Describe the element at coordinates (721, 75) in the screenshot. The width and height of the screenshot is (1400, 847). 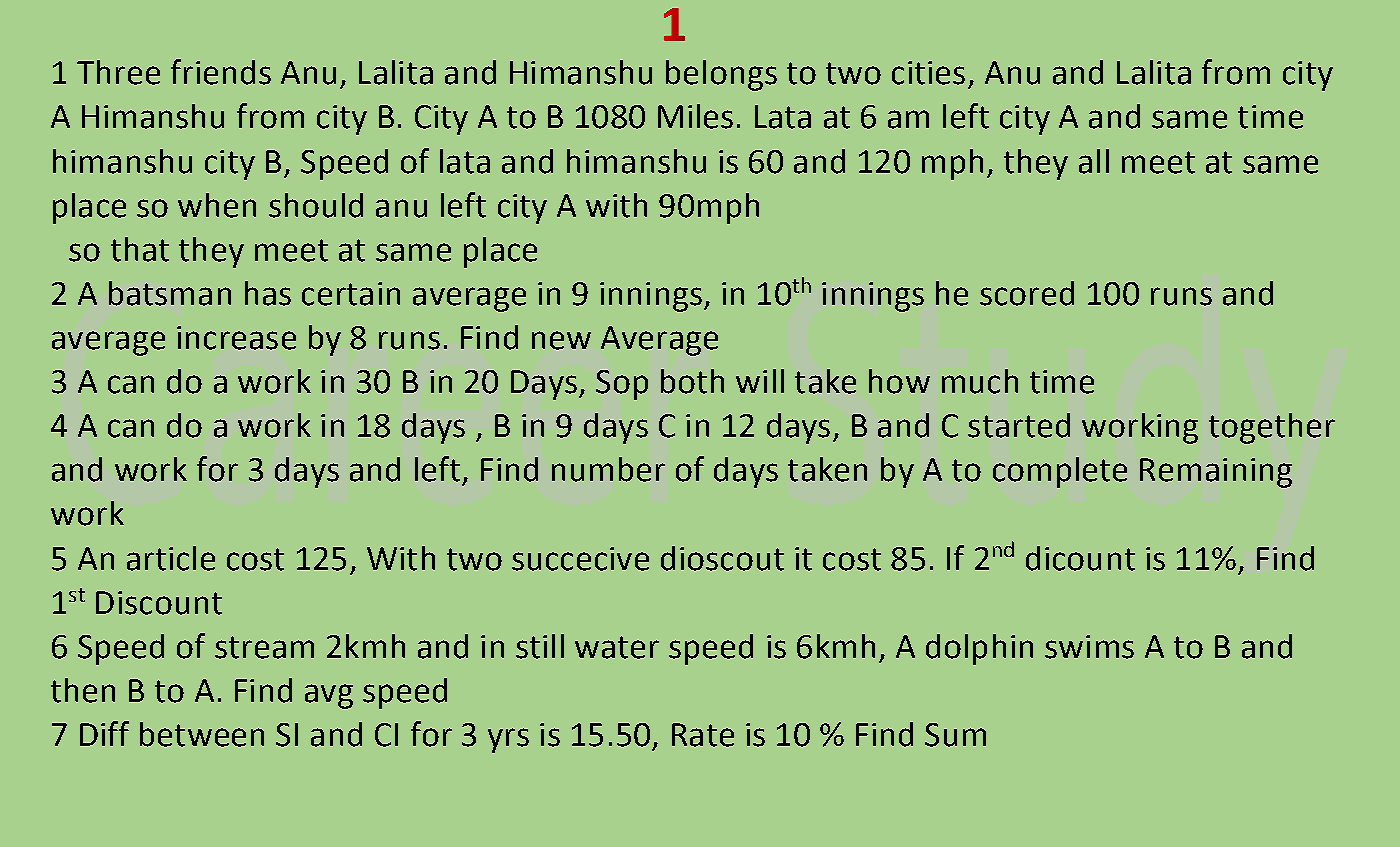
I see `belongs` at that location.
